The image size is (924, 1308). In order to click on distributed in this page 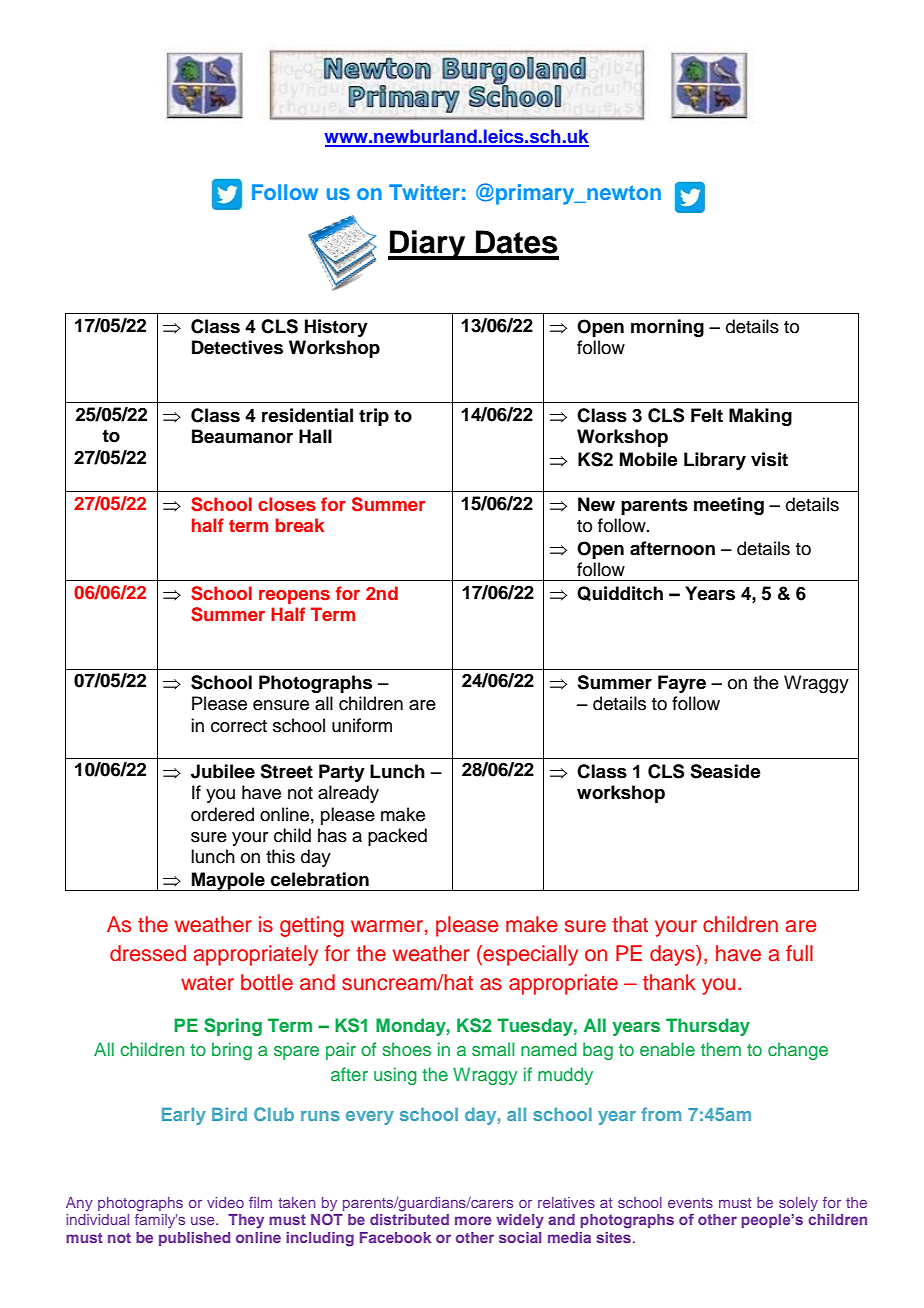, I will do `click(409, 1219)`.
